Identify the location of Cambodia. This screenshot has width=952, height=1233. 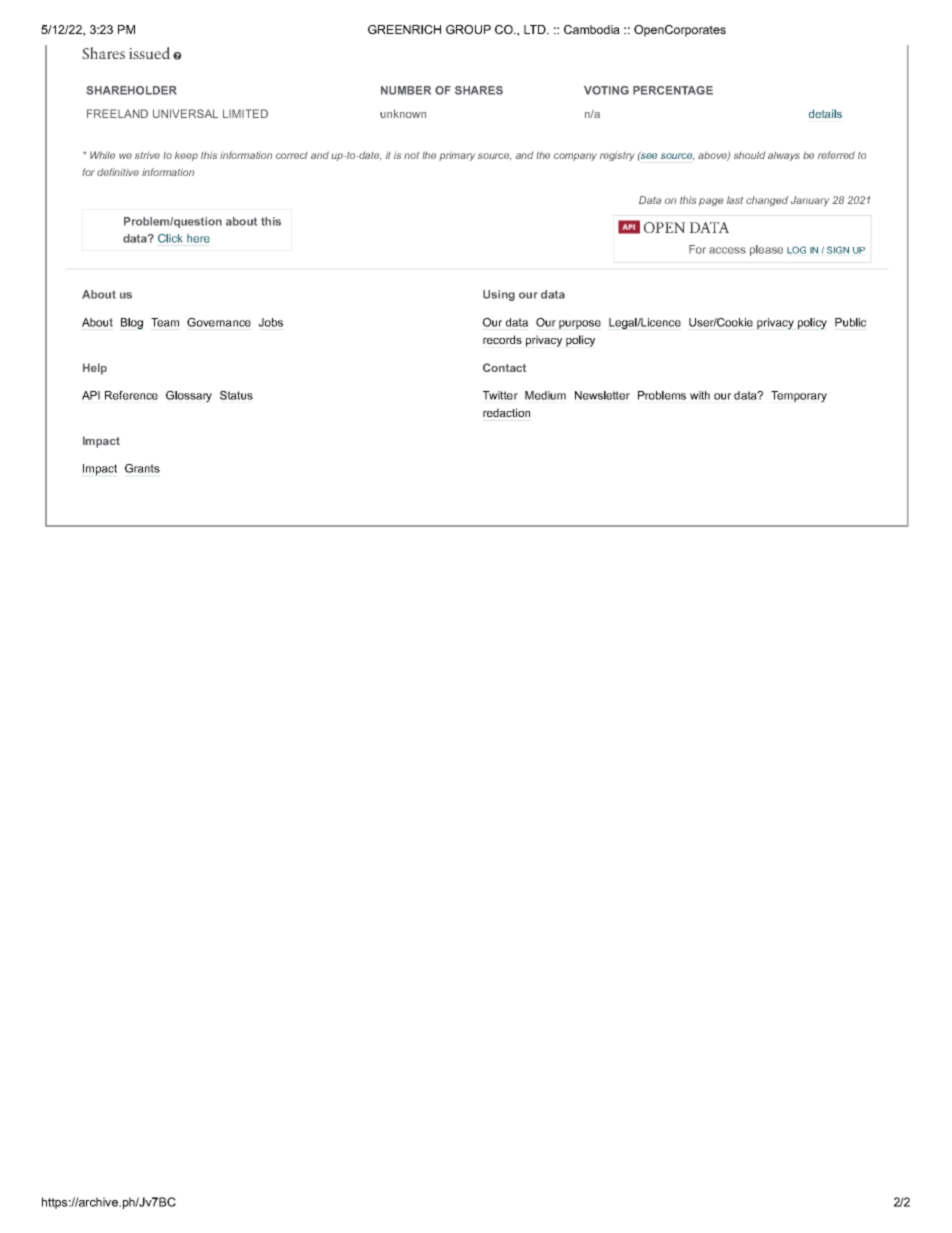
(592, 29).
